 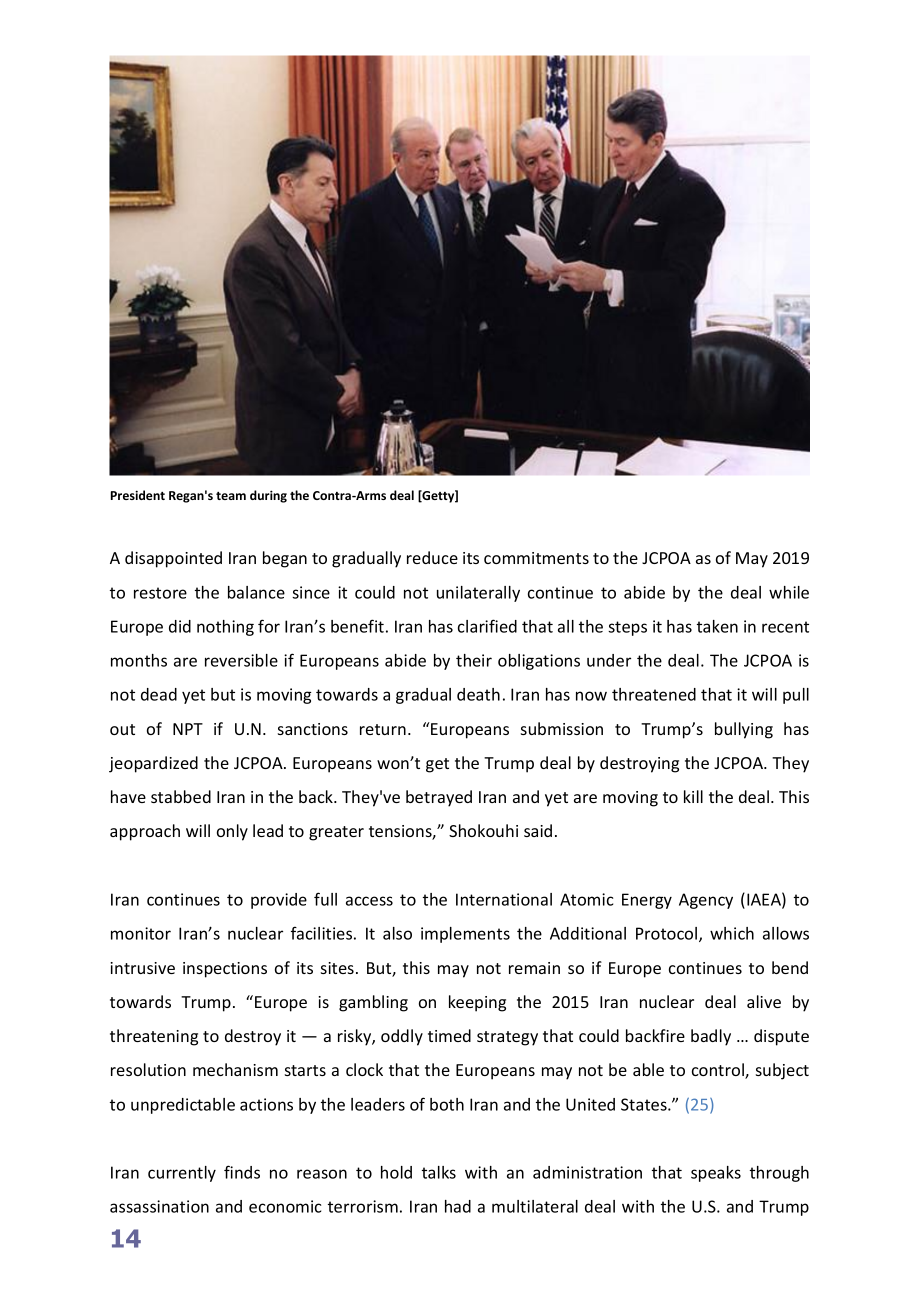 I want to click on reduce, so click(x=432, y=557).
